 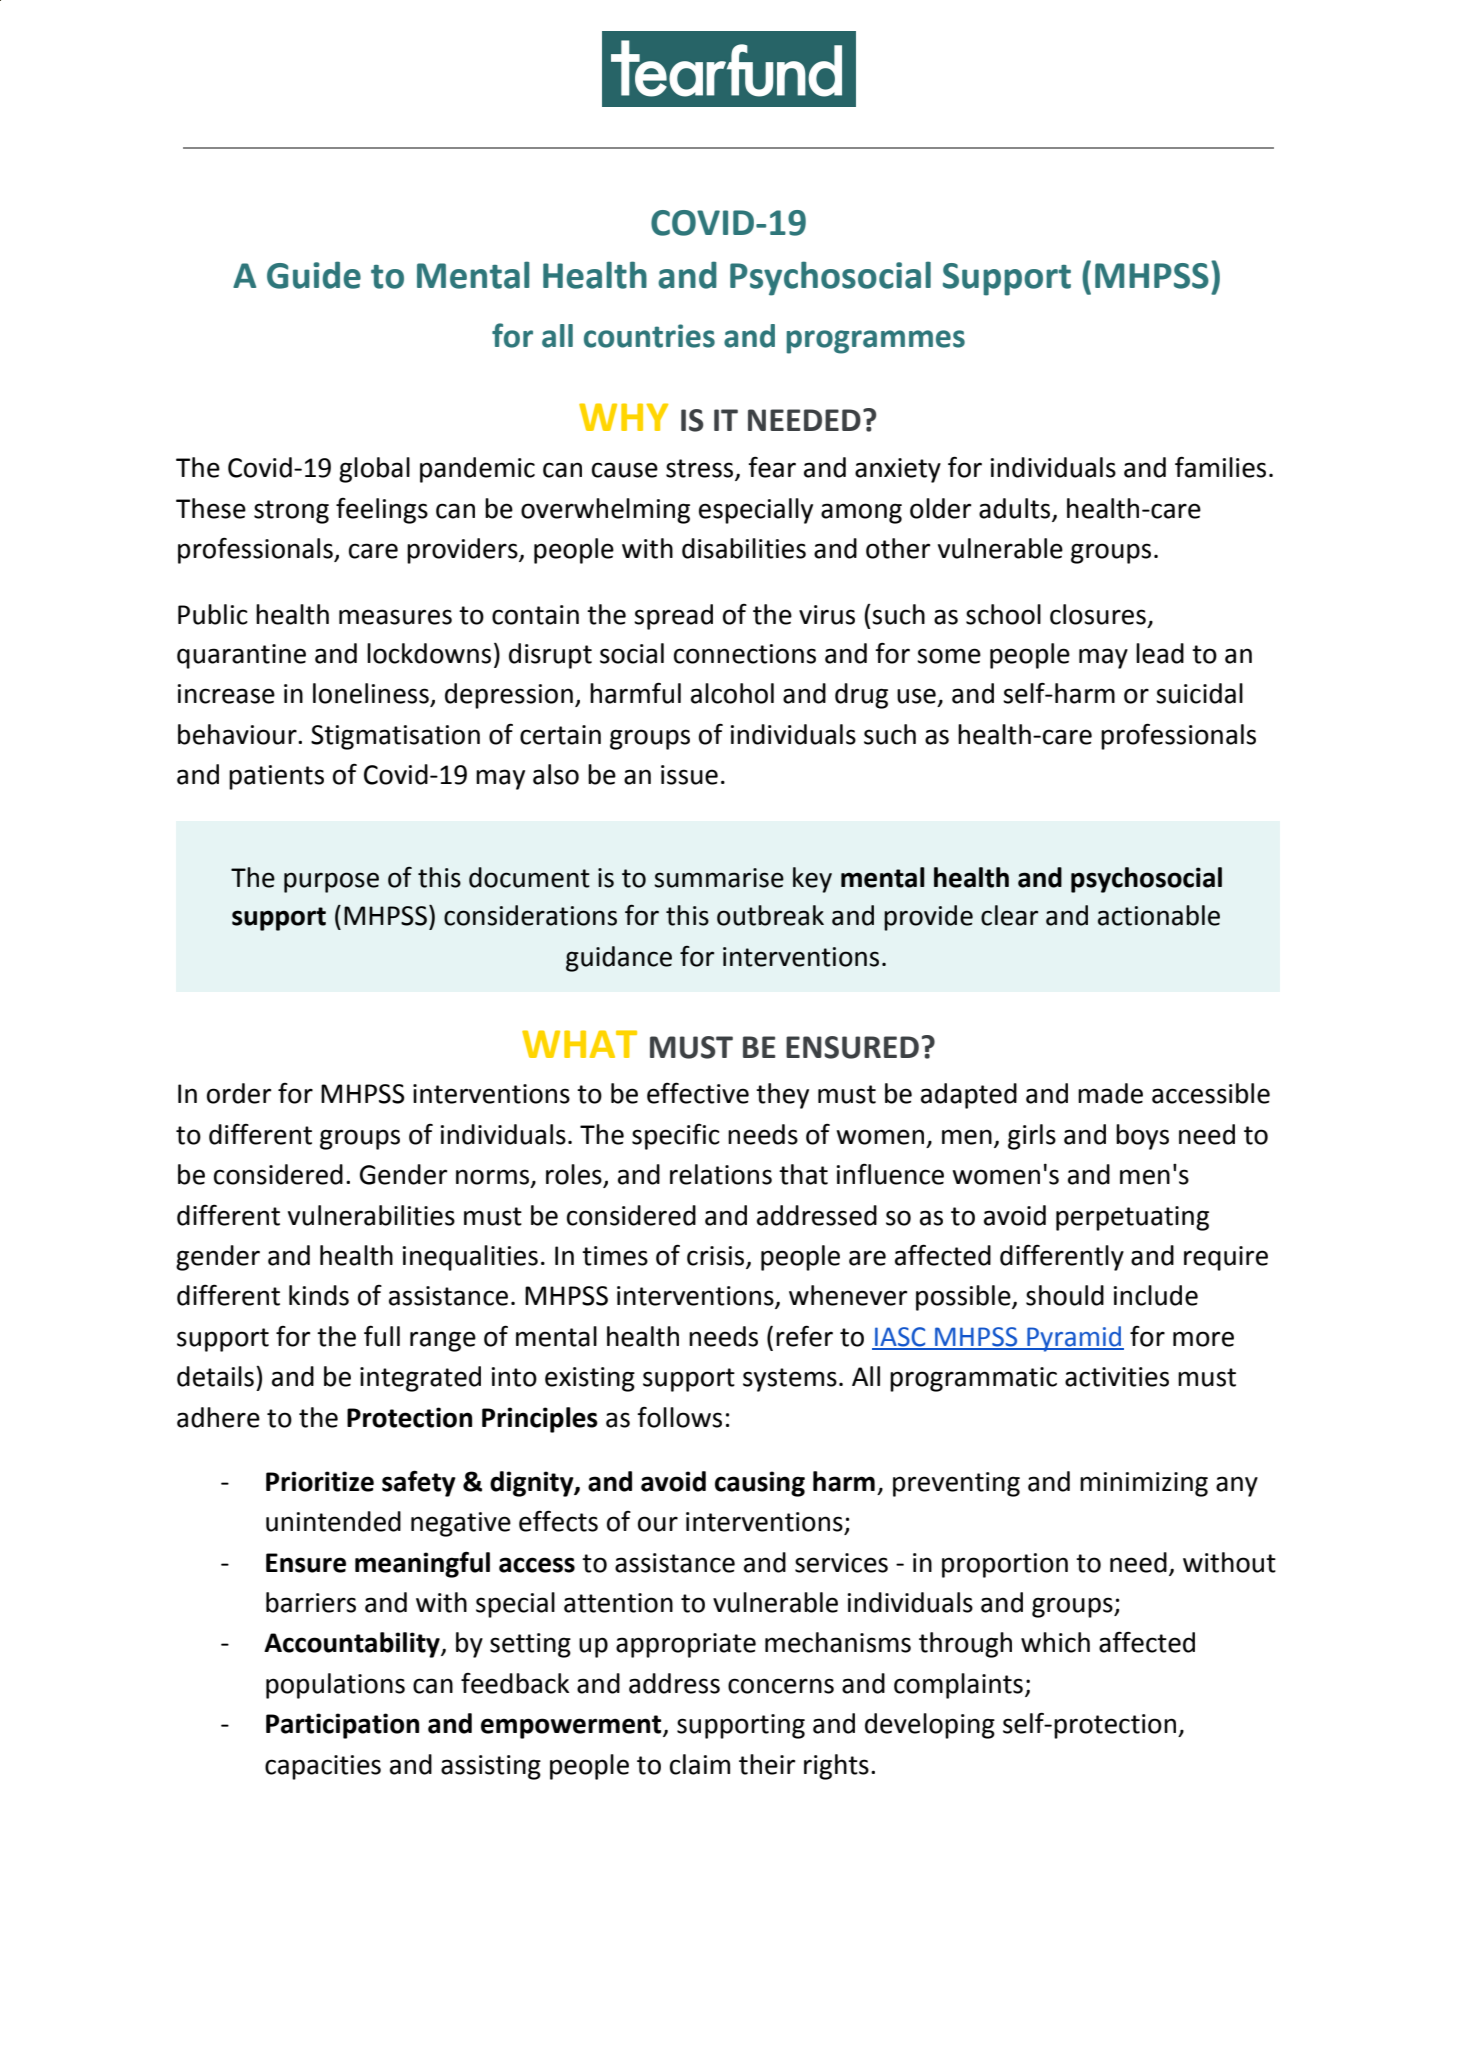 What do you see at coordinates (382, 1336) in the page?
I see `full` at bounding box center [382, 1336].
